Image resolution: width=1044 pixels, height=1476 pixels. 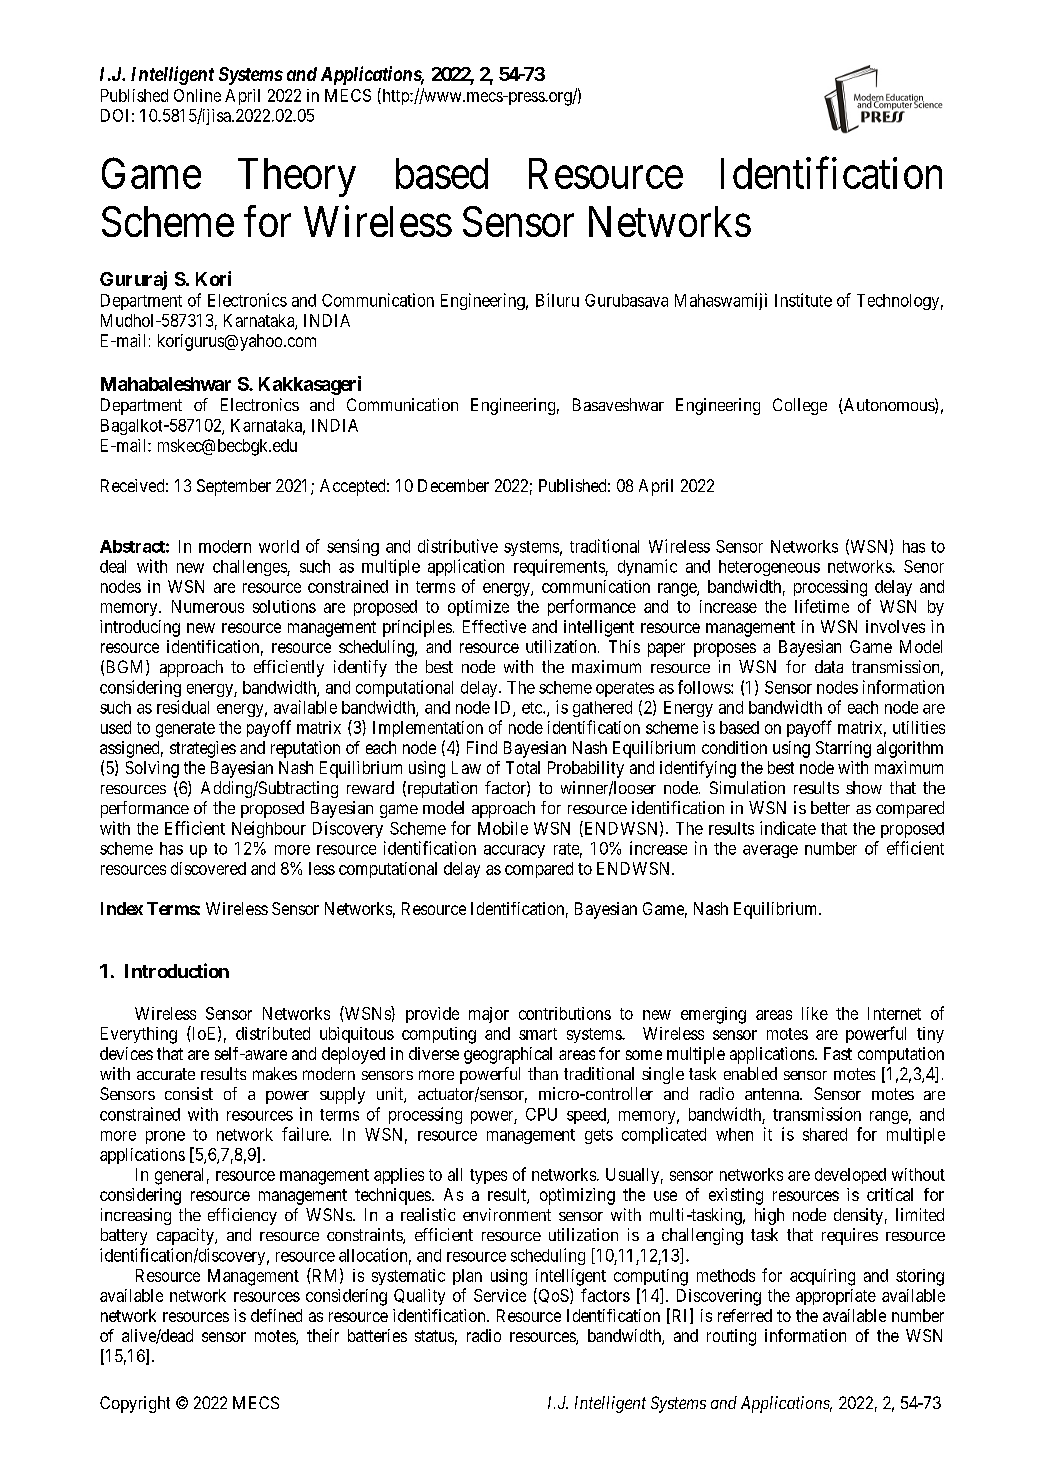 What do you see at coordinates (815, 1013) in the image?
I see `like` at bounding box center [815, 1013].
